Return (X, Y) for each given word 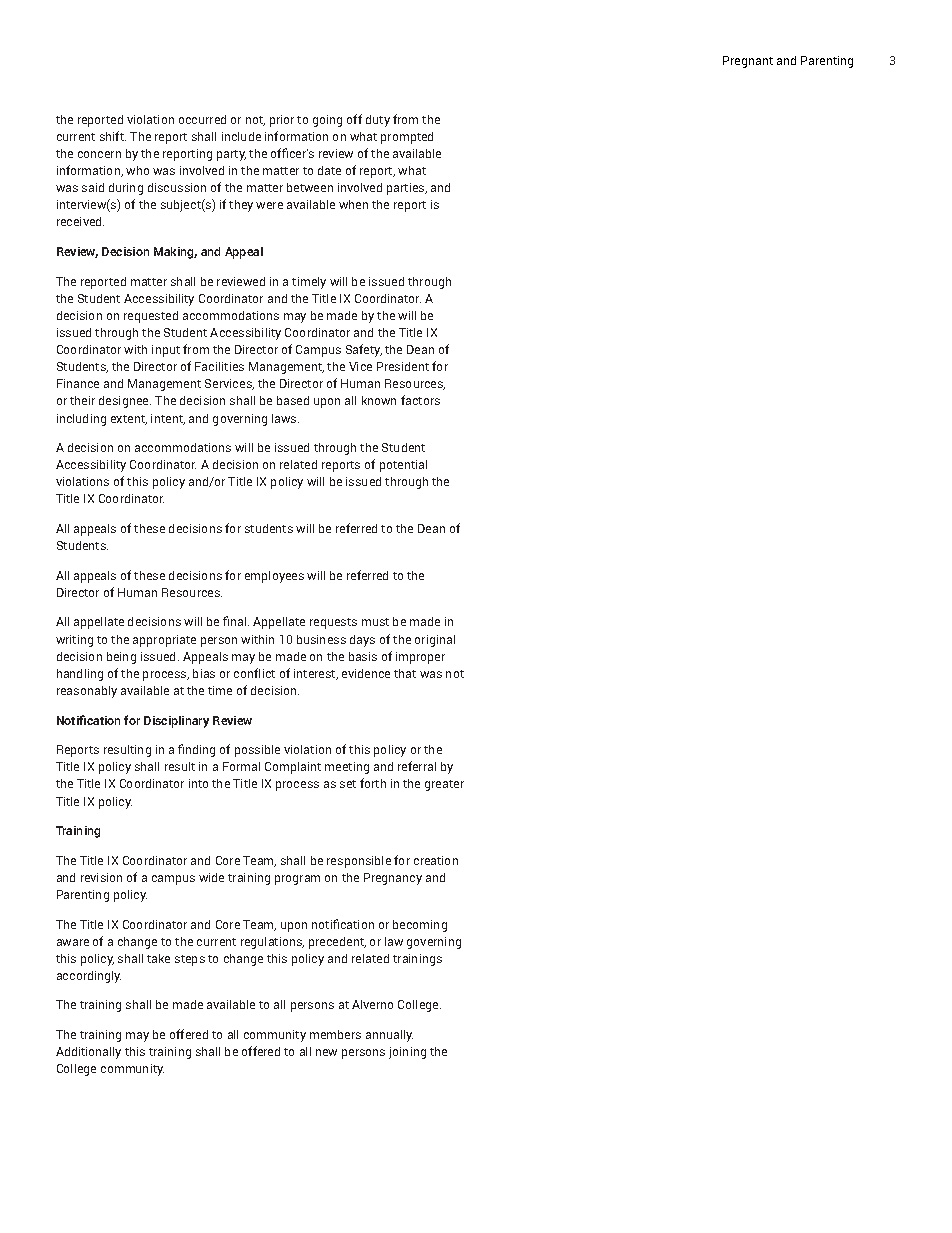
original (435, 641)
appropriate (164, 641)
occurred (202, 119)
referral (417, 766)
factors (420, 400)
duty (378, 121)
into (198, 783)
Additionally (88, 1053)
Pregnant (748, 62)
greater (444, 785)
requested (151, 317)
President (403, 366)
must (375, 622)
